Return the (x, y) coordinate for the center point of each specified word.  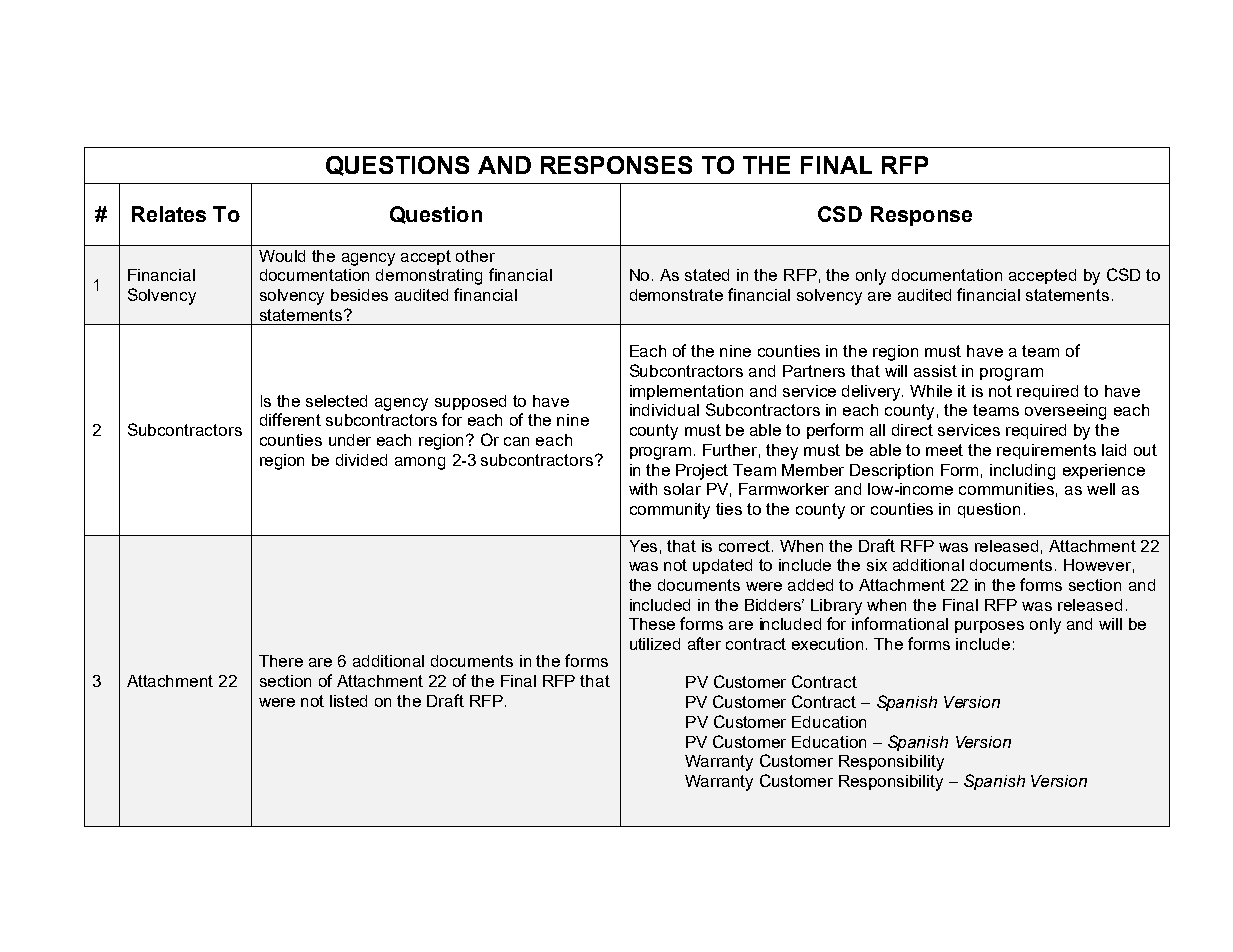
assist (935, 371)
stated (707, 275)
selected (336, 401)
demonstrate (676, 295)
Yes (643, 546)
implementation (686, 392)
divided (361, 460)
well (1101, 489)
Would (282, 256)
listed (348, 701)
